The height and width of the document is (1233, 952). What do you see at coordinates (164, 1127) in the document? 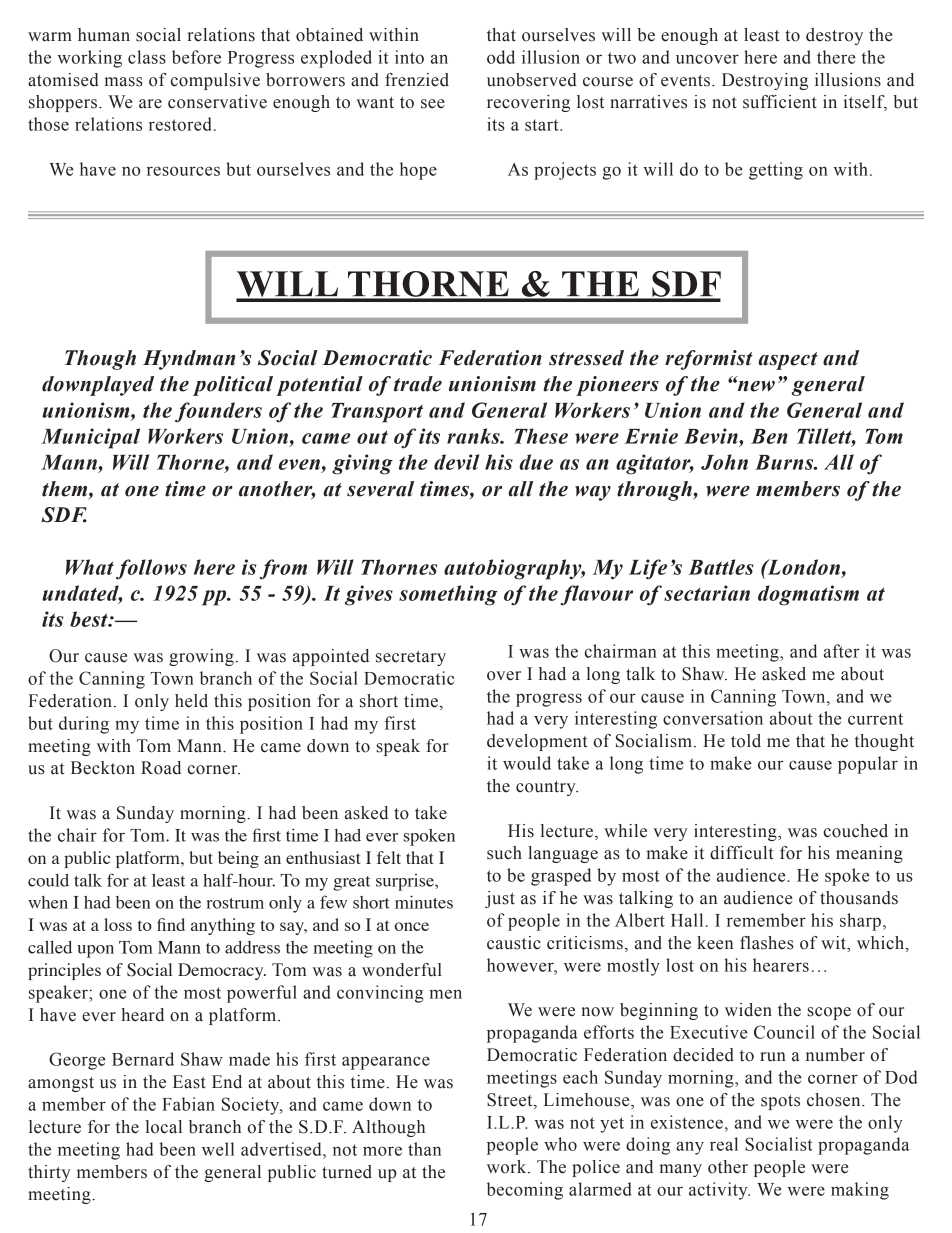
I see `local` at bounding box center [164, 1127].
